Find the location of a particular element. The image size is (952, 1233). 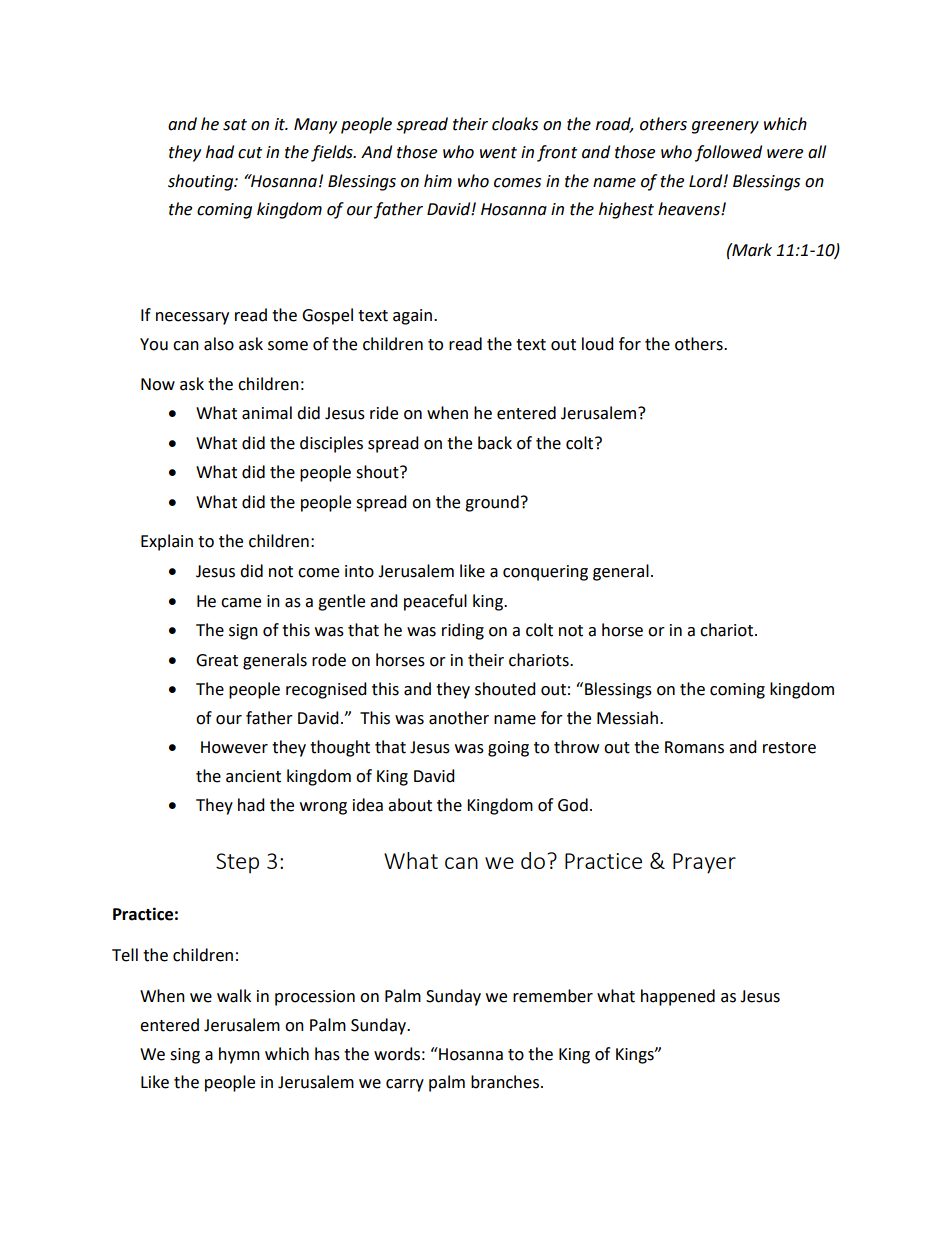

cut is located at coordinates (250, 153).
